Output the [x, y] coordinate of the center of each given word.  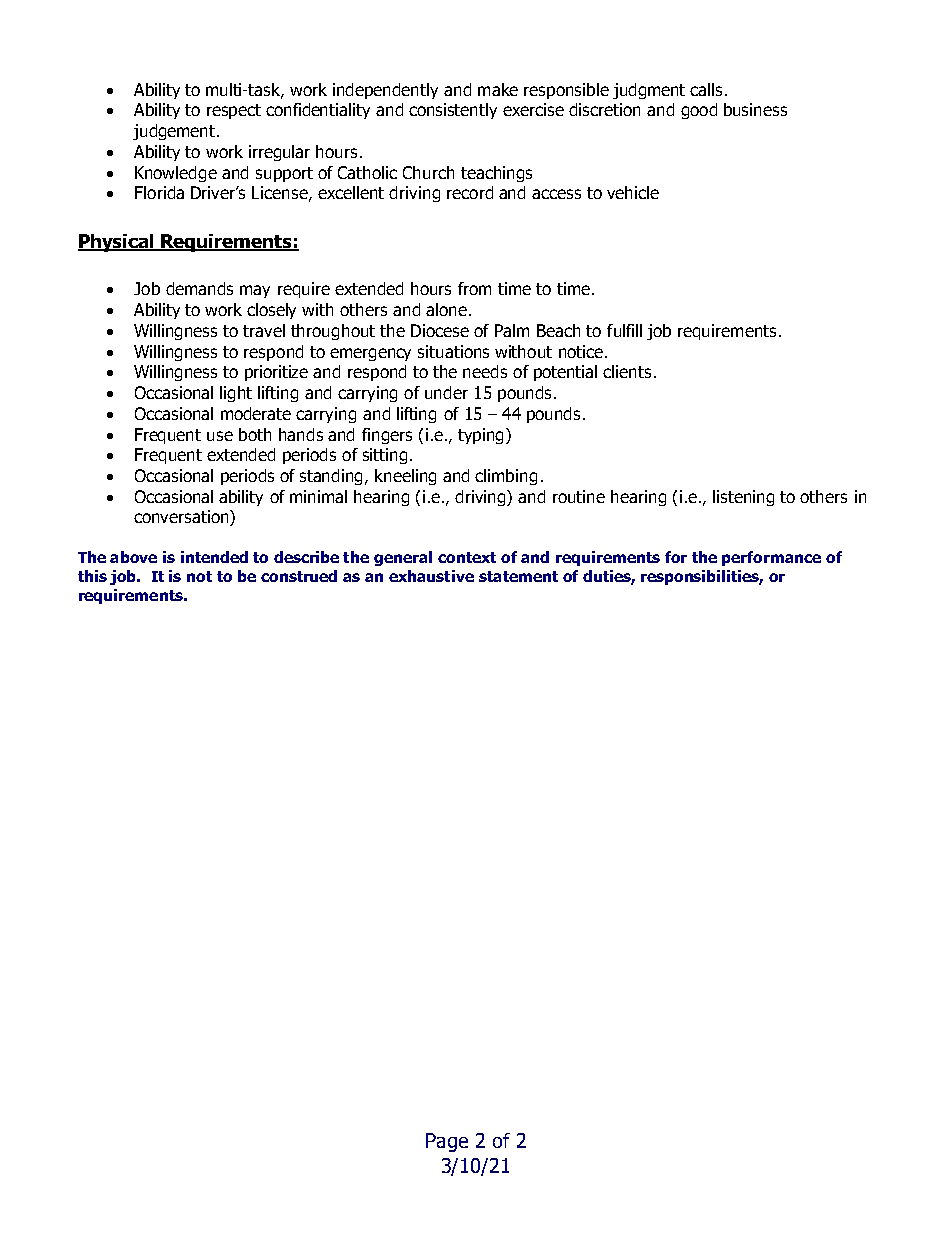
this [92, 576]
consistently [453, 111]
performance [771, 558]
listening [743, 498]
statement [518, 576]
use [220, 436]
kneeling [405, 477]
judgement [175, 132]
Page [447, 1142]
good [699, 111]
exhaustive [431, 576]
